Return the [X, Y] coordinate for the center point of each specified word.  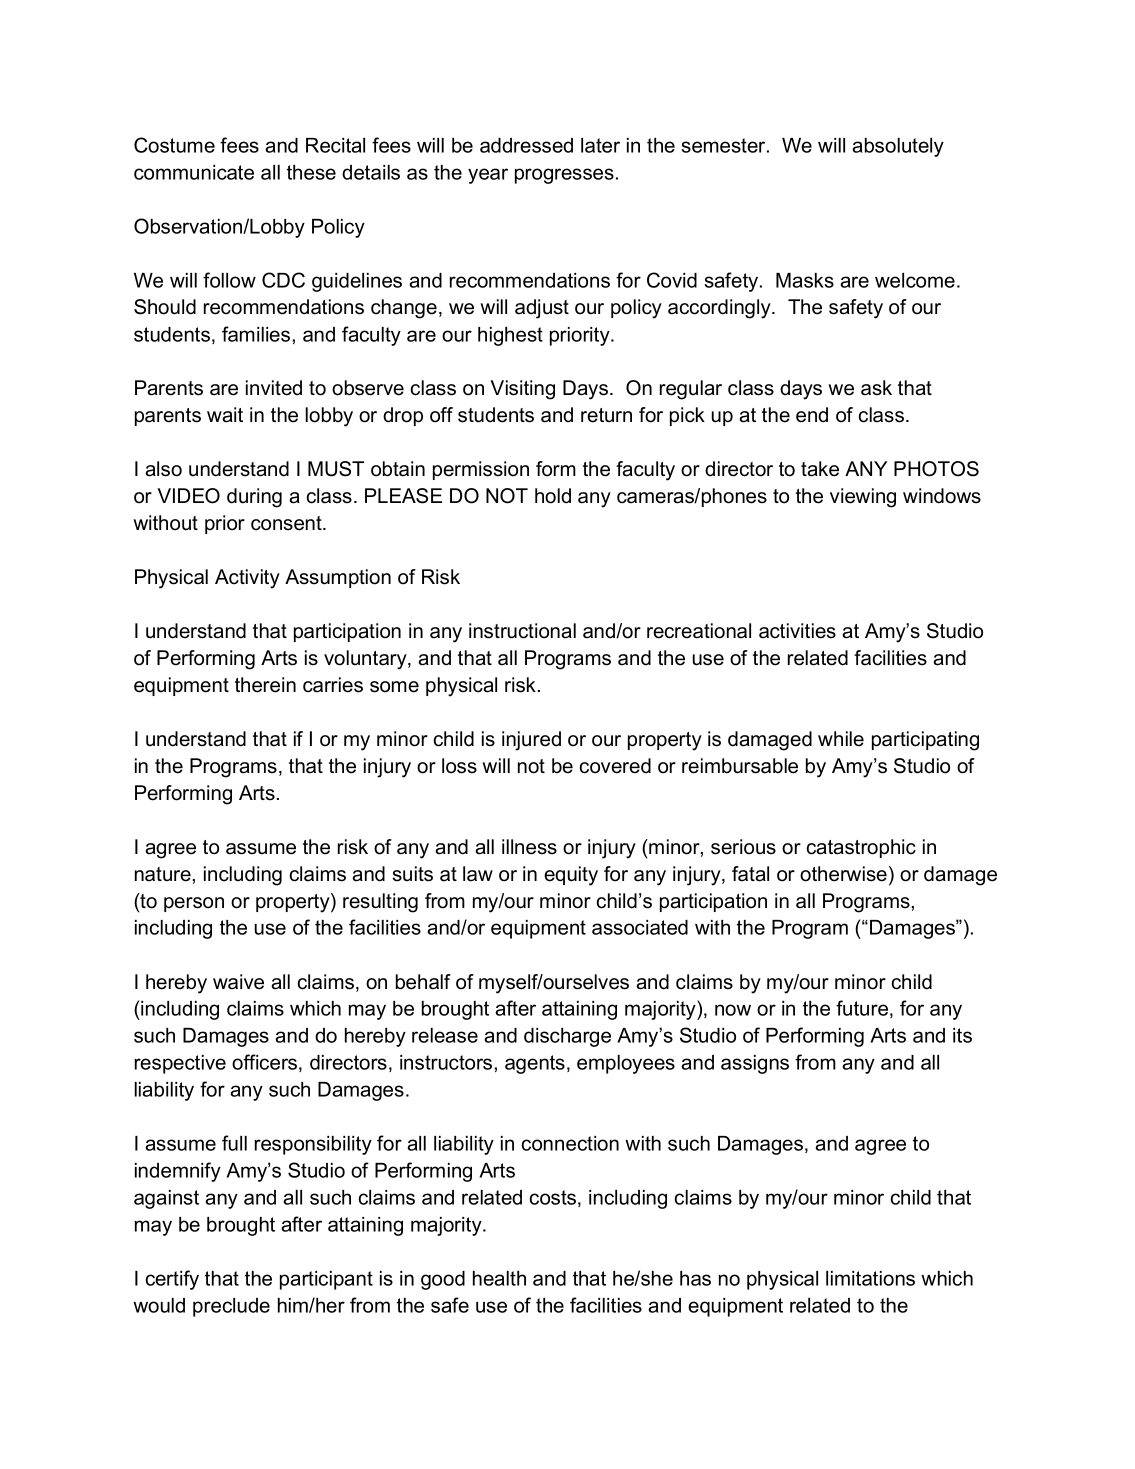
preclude [231, 1307]
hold [553, 496]
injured [531, 741]
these [311, 172]
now [733, 1010]
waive [238, 982]
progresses [564, 176]
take [820, 469]
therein [265, 685]
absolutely [898, 147]
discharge [567, 1037]
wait [225, 415]
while [841, 739]
